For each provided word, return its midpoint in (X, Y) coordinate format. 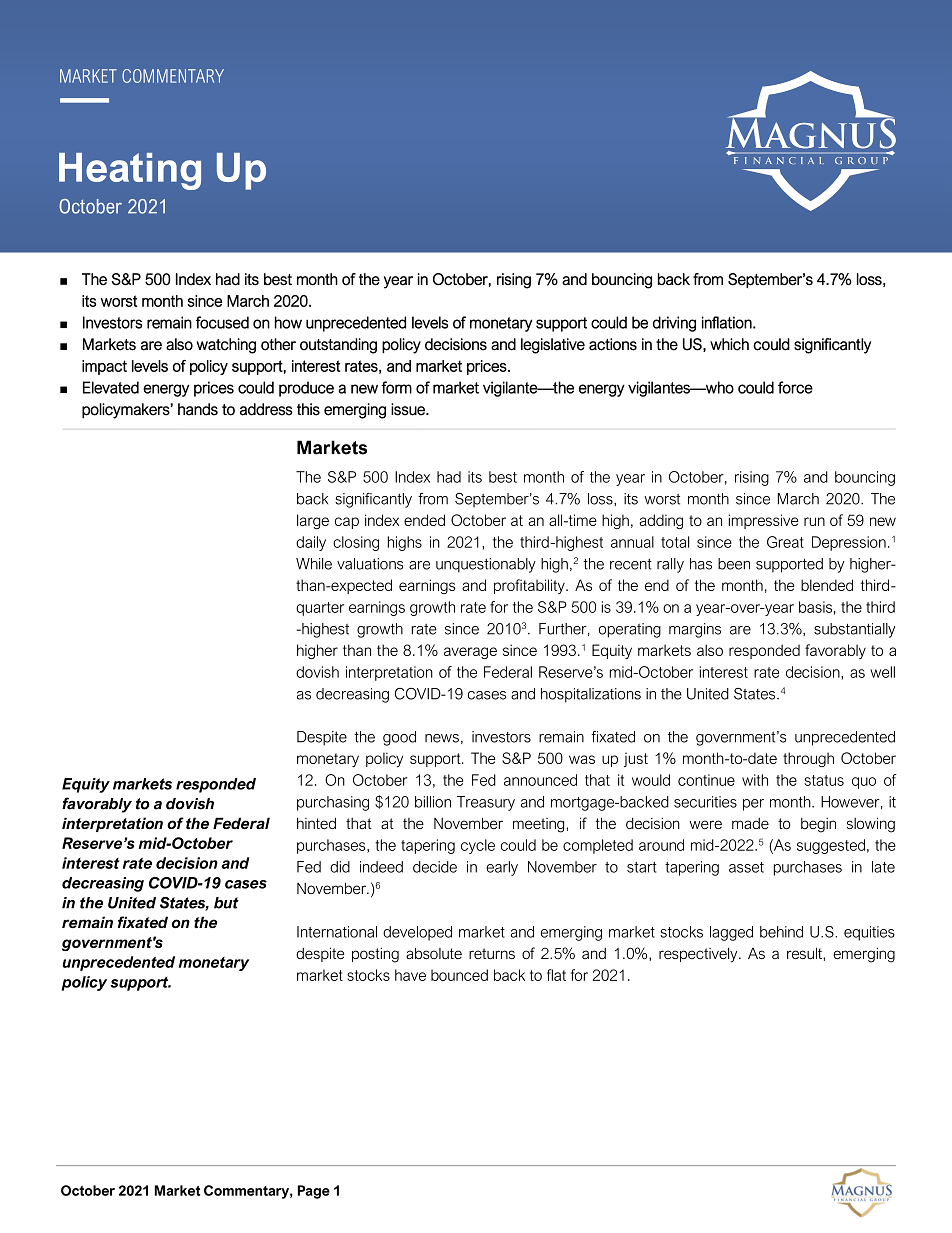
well (882, 672)
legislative (553, 346)
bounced (459, 975)
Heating (130, 171)
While (314, 564)
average (470, 653)
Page (314, 1192)
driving (674, 324)
